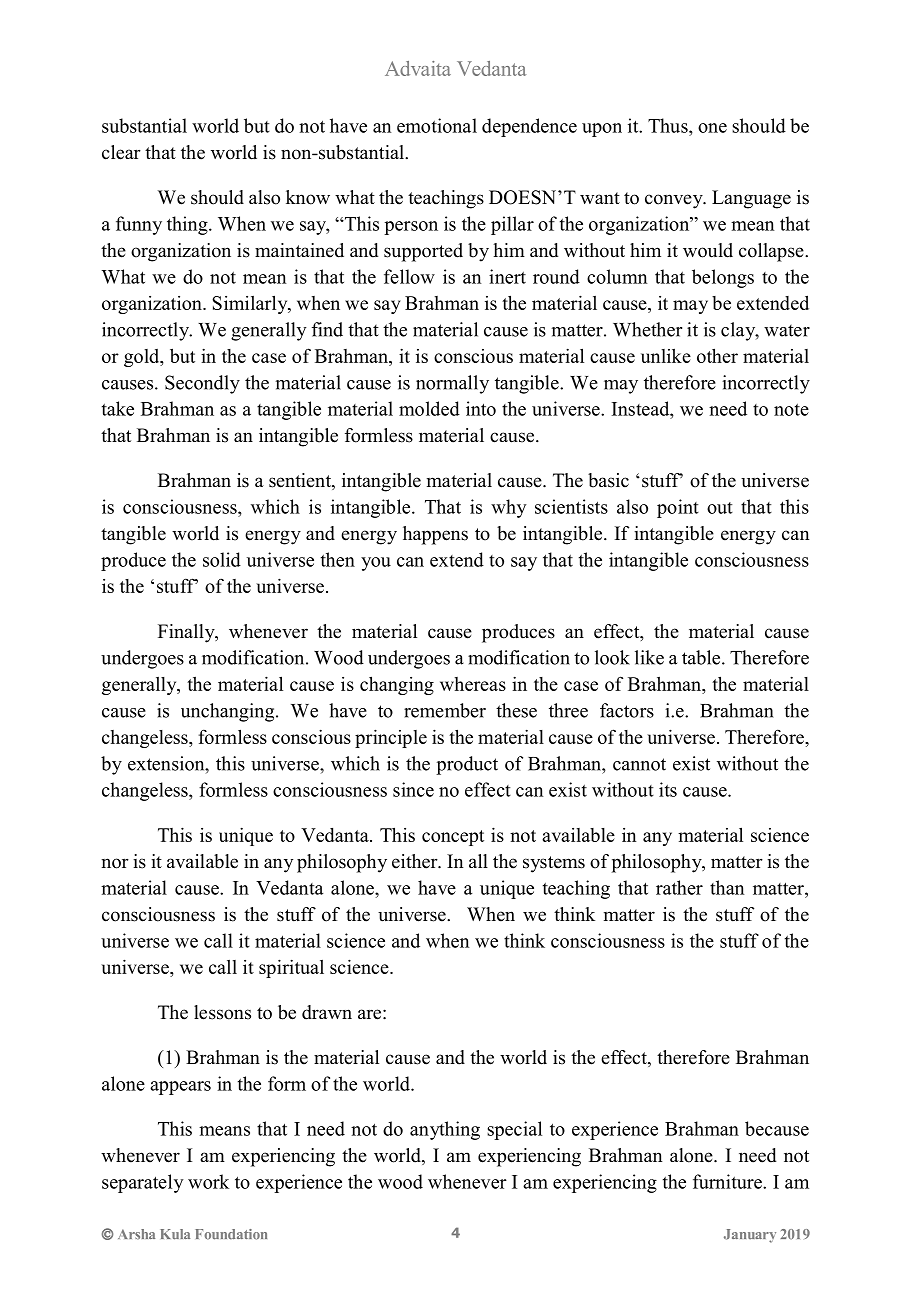 This screenshot has height=1307, width=924. What do you see at coordinates (669, 125) in the screenshot?
I see `Thus` at bounding box center [669, 125].
